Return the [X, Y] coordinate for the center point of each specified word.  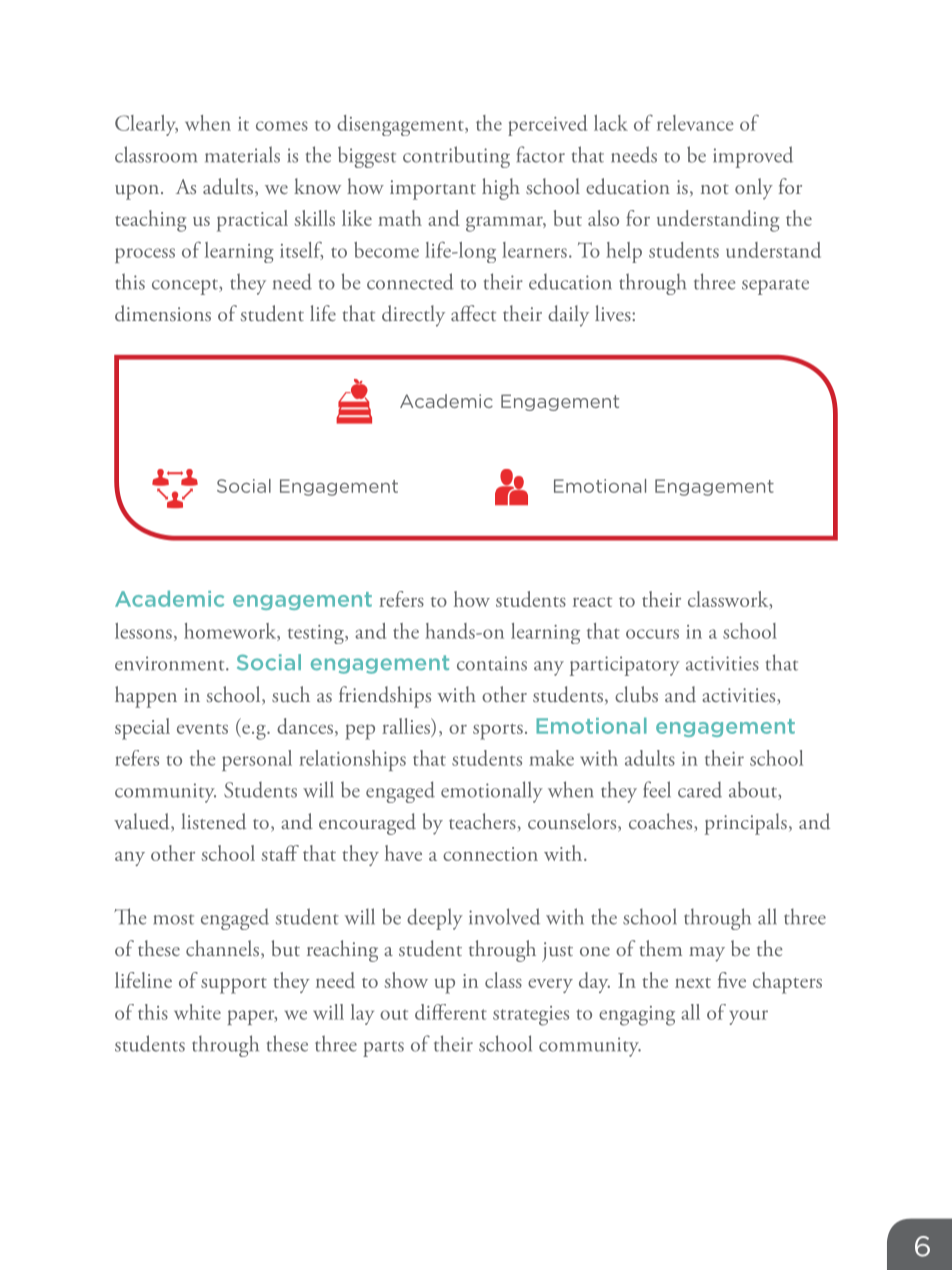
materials [242, 154]
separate [775, 287]
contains [492, 663]
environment [171, 663]
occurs [652, 634]
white [197, 1012]
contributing [456, 157]
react [592, 602]
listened [213, 821]
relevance [695, 123]
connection [490, 854]
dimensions [163, 313]
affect [473, 313]
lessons [143, 631]
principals [746, 824]
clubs [636, 694]
